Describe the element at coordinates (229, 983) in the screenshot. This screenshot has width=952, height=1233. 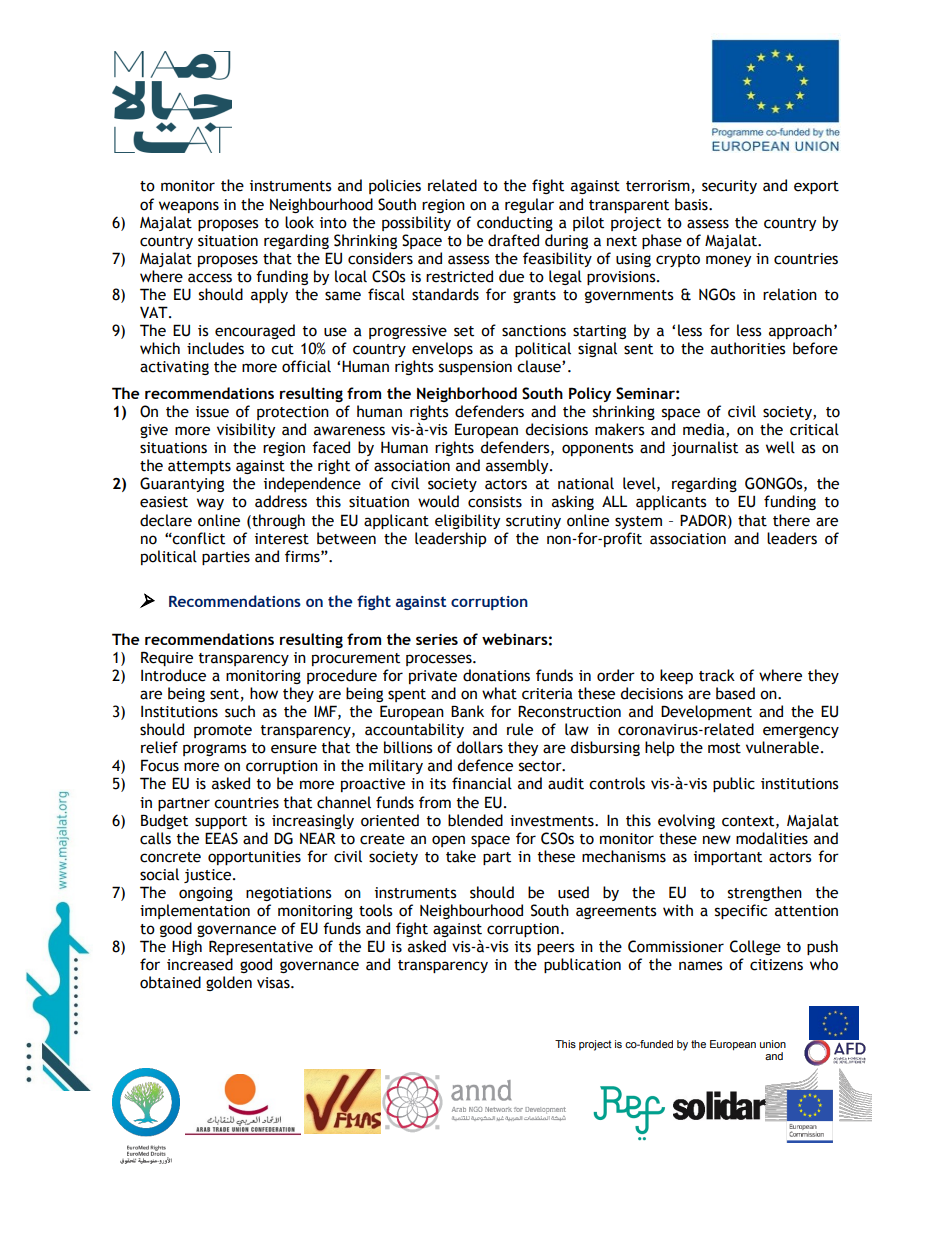
I see `golden` at that location.
